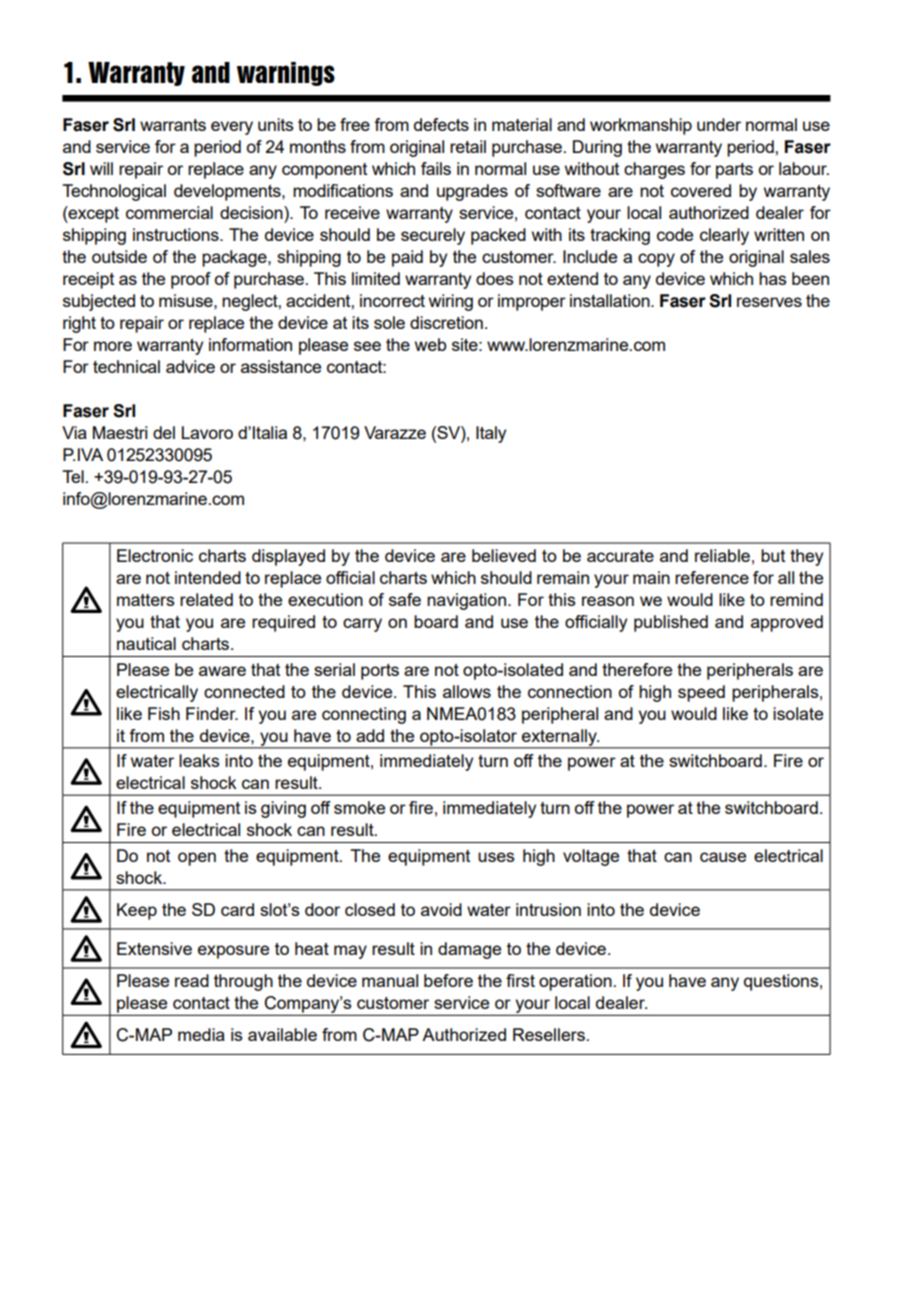  What do you see at coordinates (155, 555) in the screenshot?
I see `Electronic` at bounding box center [155, 555].
